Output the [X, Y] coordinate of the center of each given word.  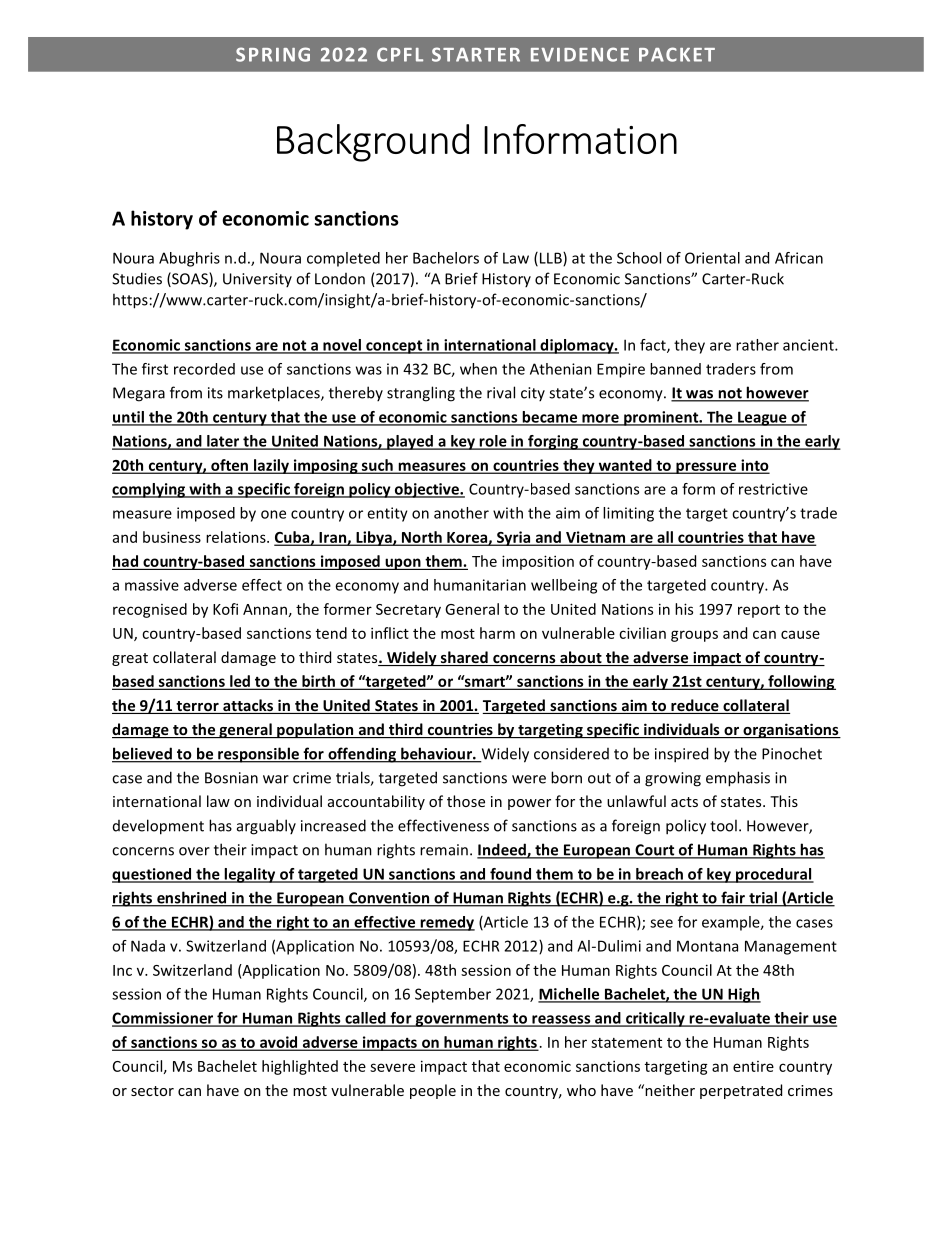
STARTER [476, 54]
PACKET [677, 54]
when [478, 369]
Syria [514, 538]
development [158, 827]
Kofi [225, 609]
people [433, 1091]
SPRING [273, 54]
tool [723, 825]
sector [152, 1091]
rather [757, 345]
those [466, 801]
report [759, 611]
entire [753, 1066]
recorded [204, 369]
